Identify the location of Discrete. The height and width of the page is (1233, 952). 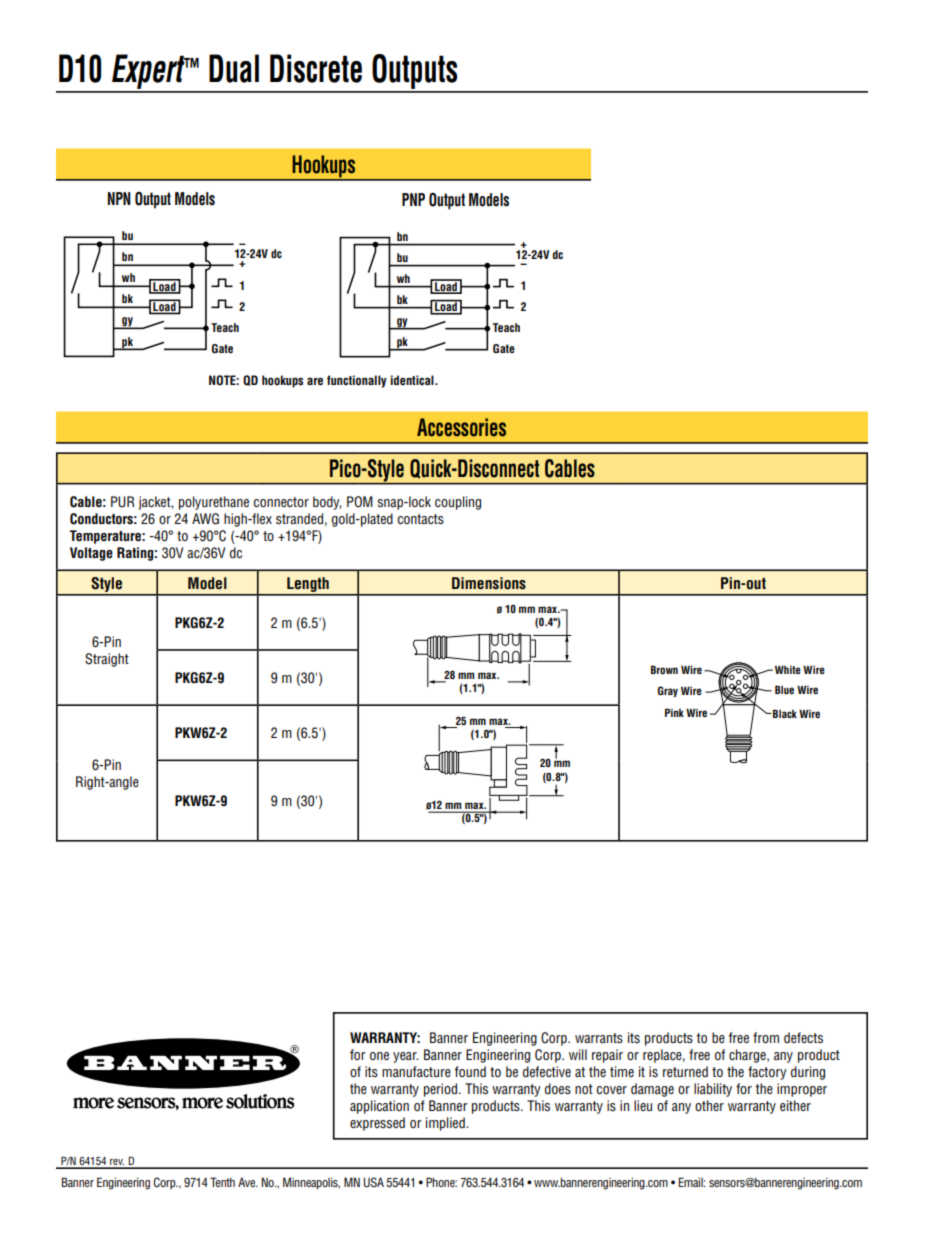
(316, 68).
